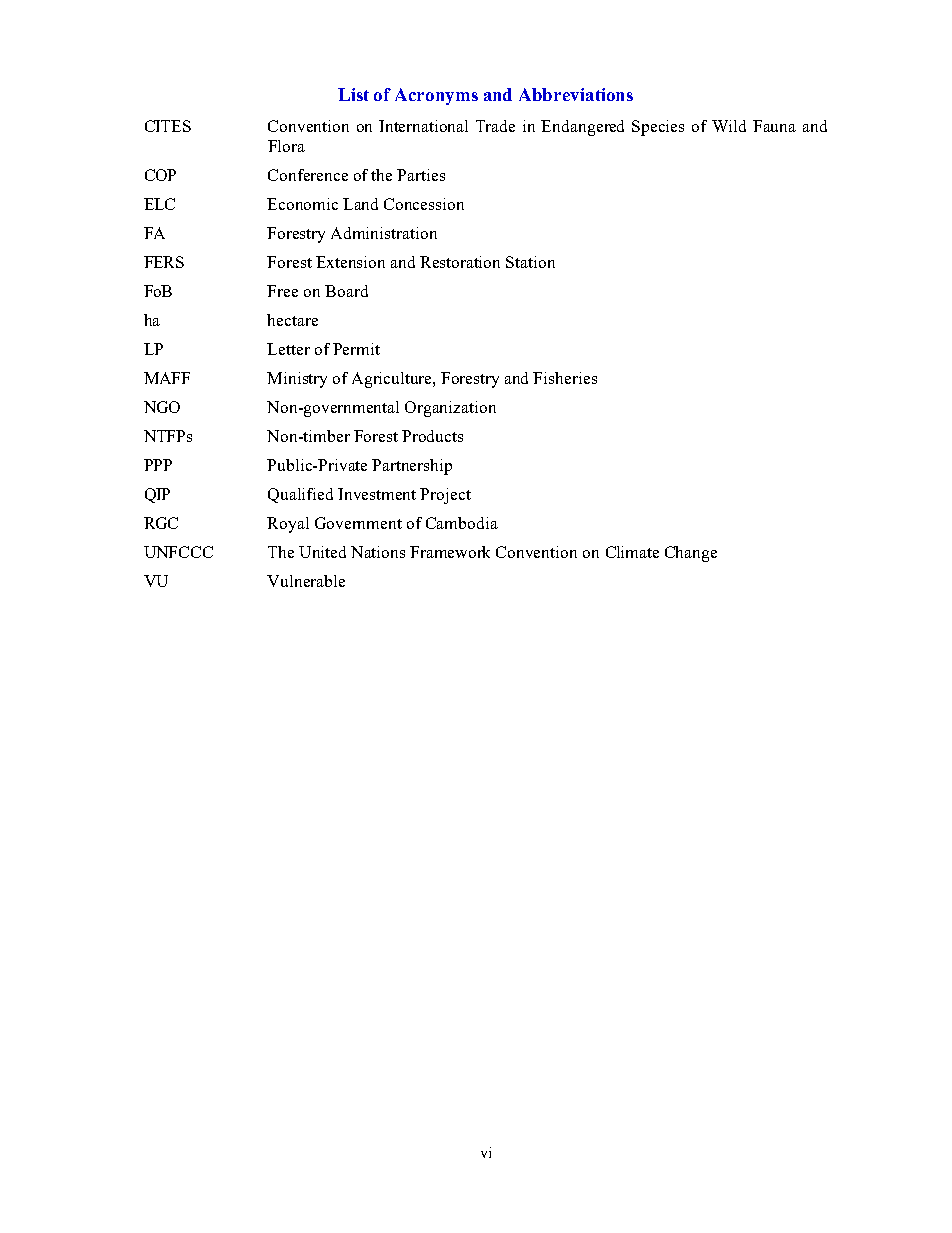 This document has height=1233, width=952. Describe the element at coordinates (445, 496) in the document. I see `Project` at that location.
